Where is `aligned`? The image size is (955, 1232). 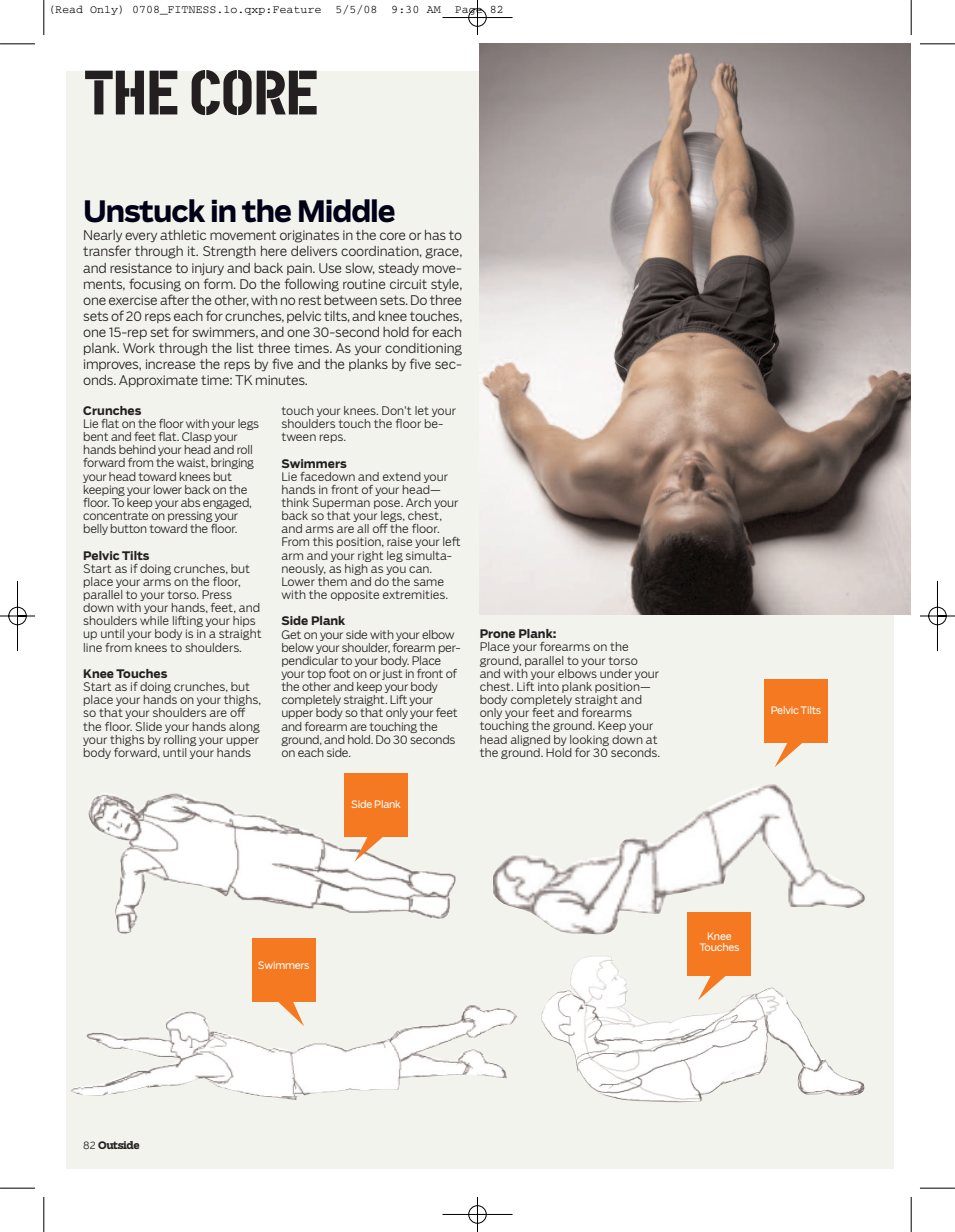 aligned is located at coordinates (530, 740).
